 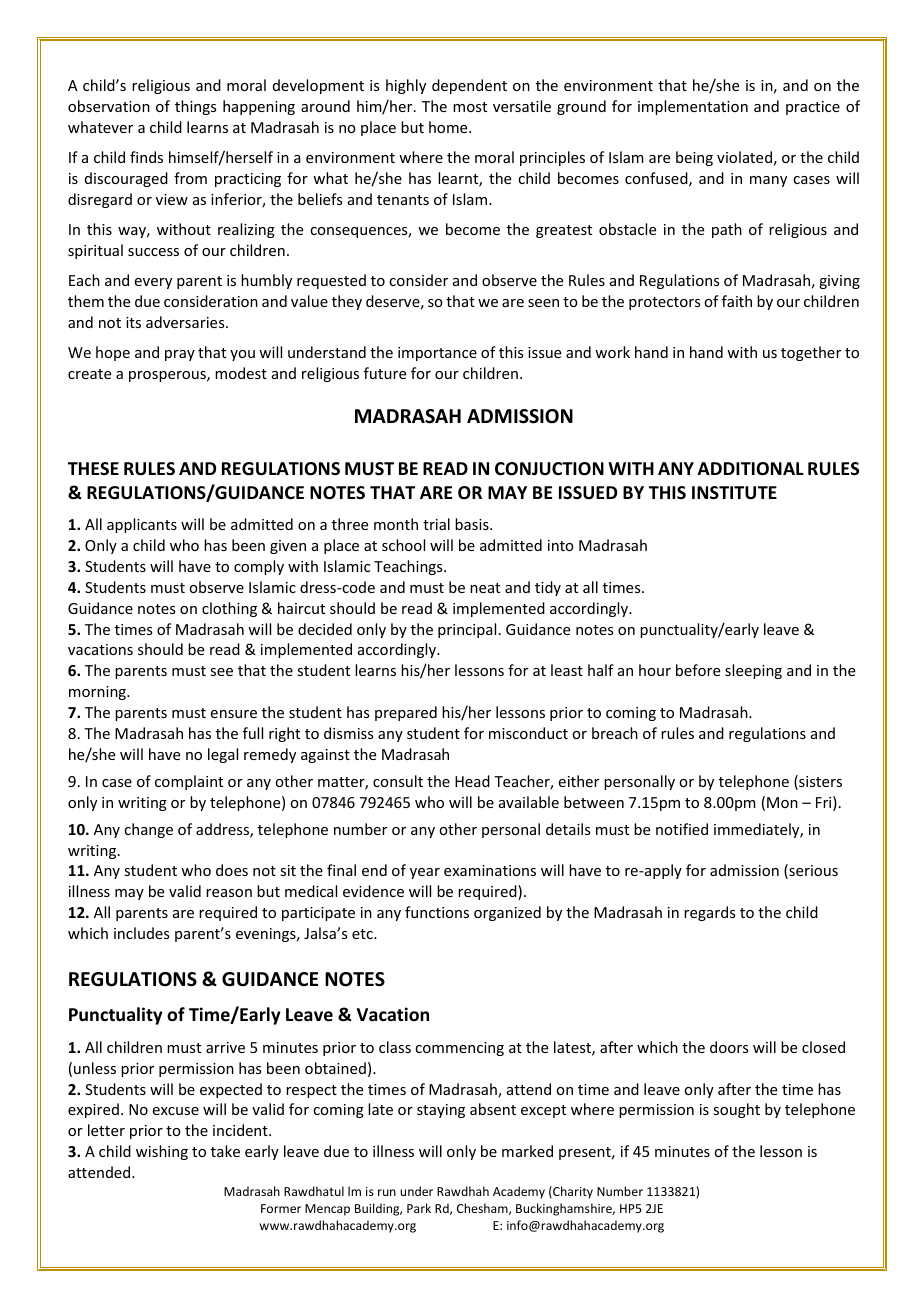 What do you see at coordinates (419, 1208) in the page?
I see `Park` at bounding box center [419, 1208].
